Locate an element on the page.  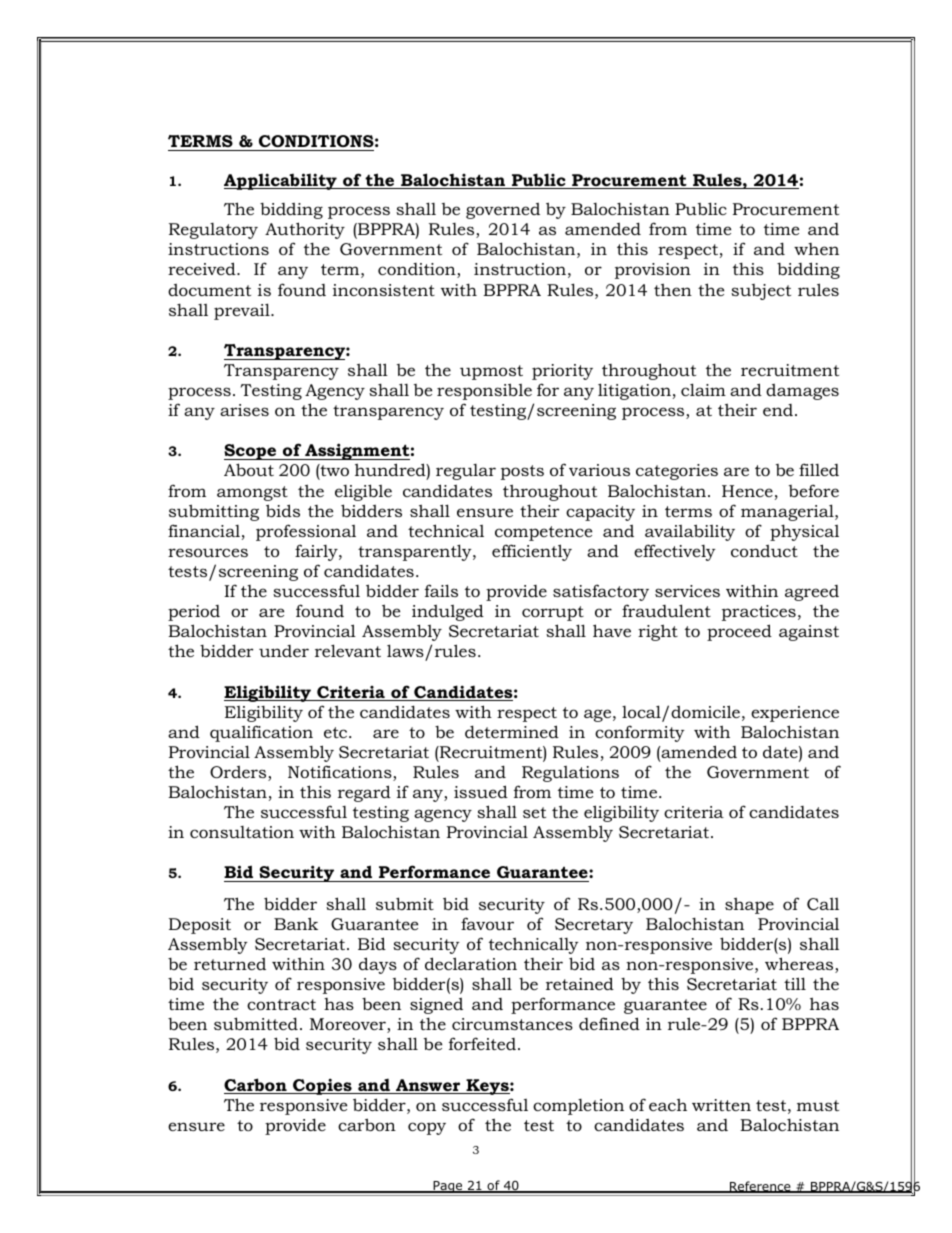
governed is located at coordinates (503, 210).
